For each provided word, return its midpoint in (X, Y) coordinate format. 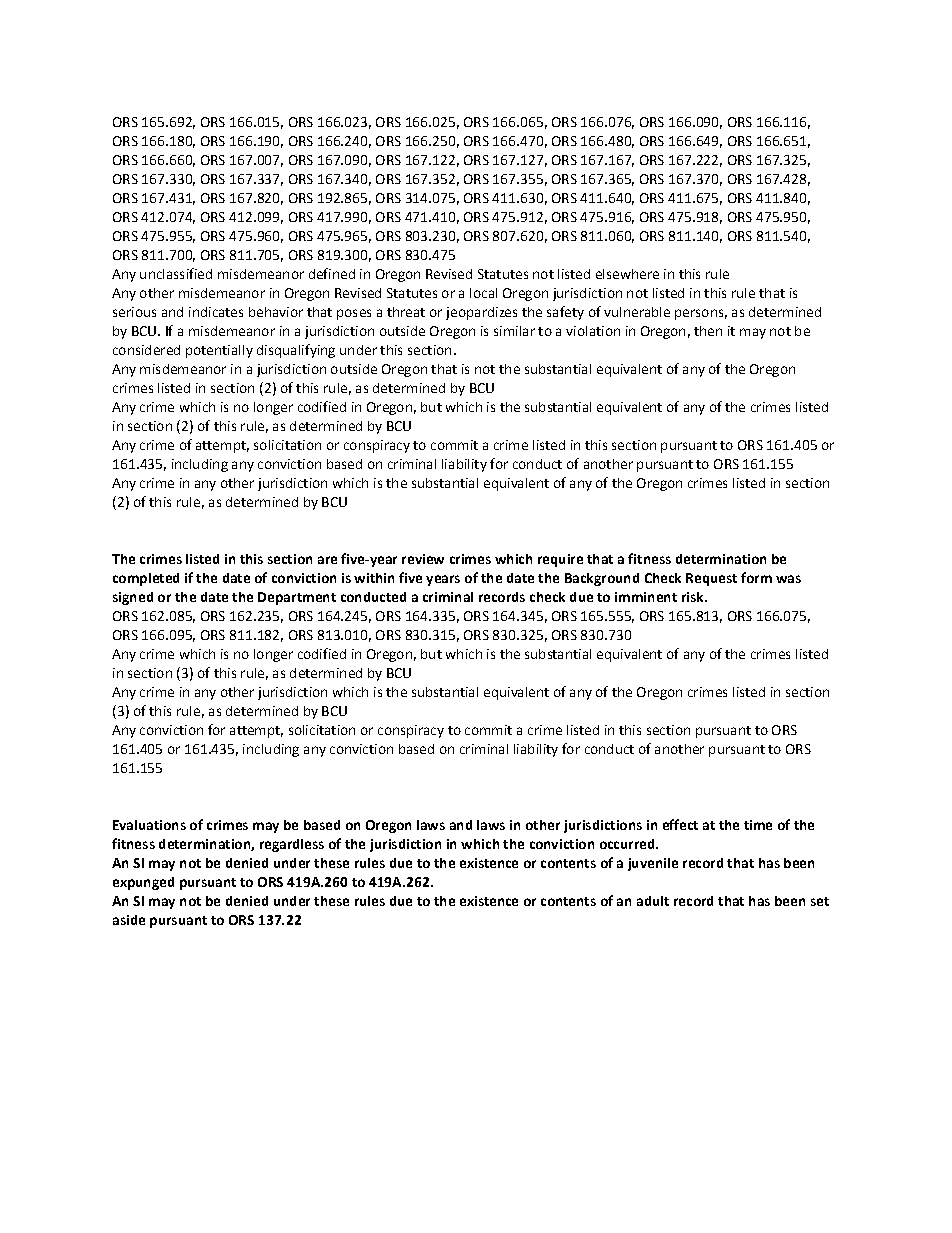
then (708, 331)
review (423, 559)
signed (133, 598)
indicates (216, 312)
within (374, 578)
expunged (143, 883)
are (327, 560)
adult (653, 901)
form (756, 577)
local (483, 293)
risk (694, 597)
